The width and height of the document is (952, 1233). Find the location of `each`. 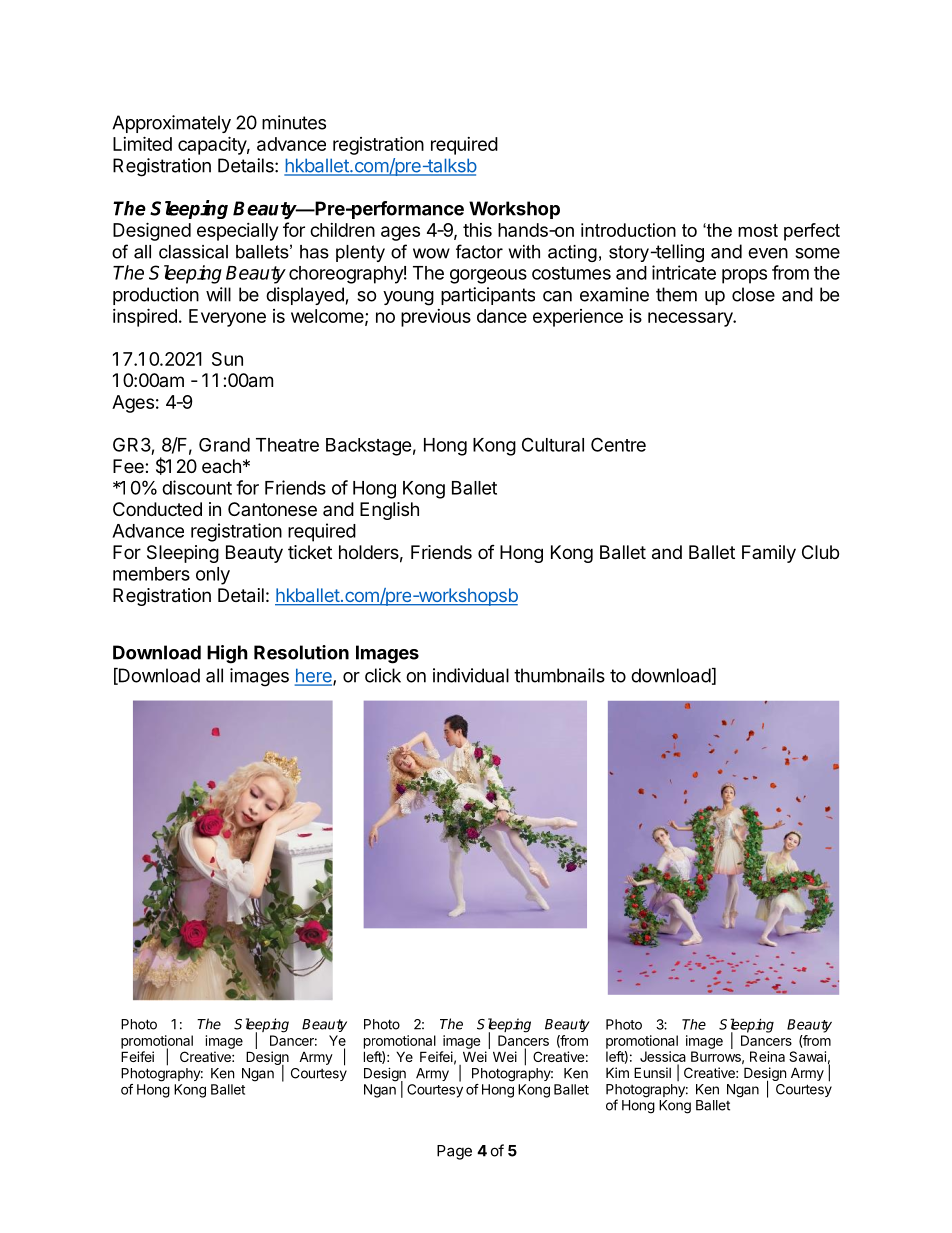

each is located at coordinates (221, 466).
